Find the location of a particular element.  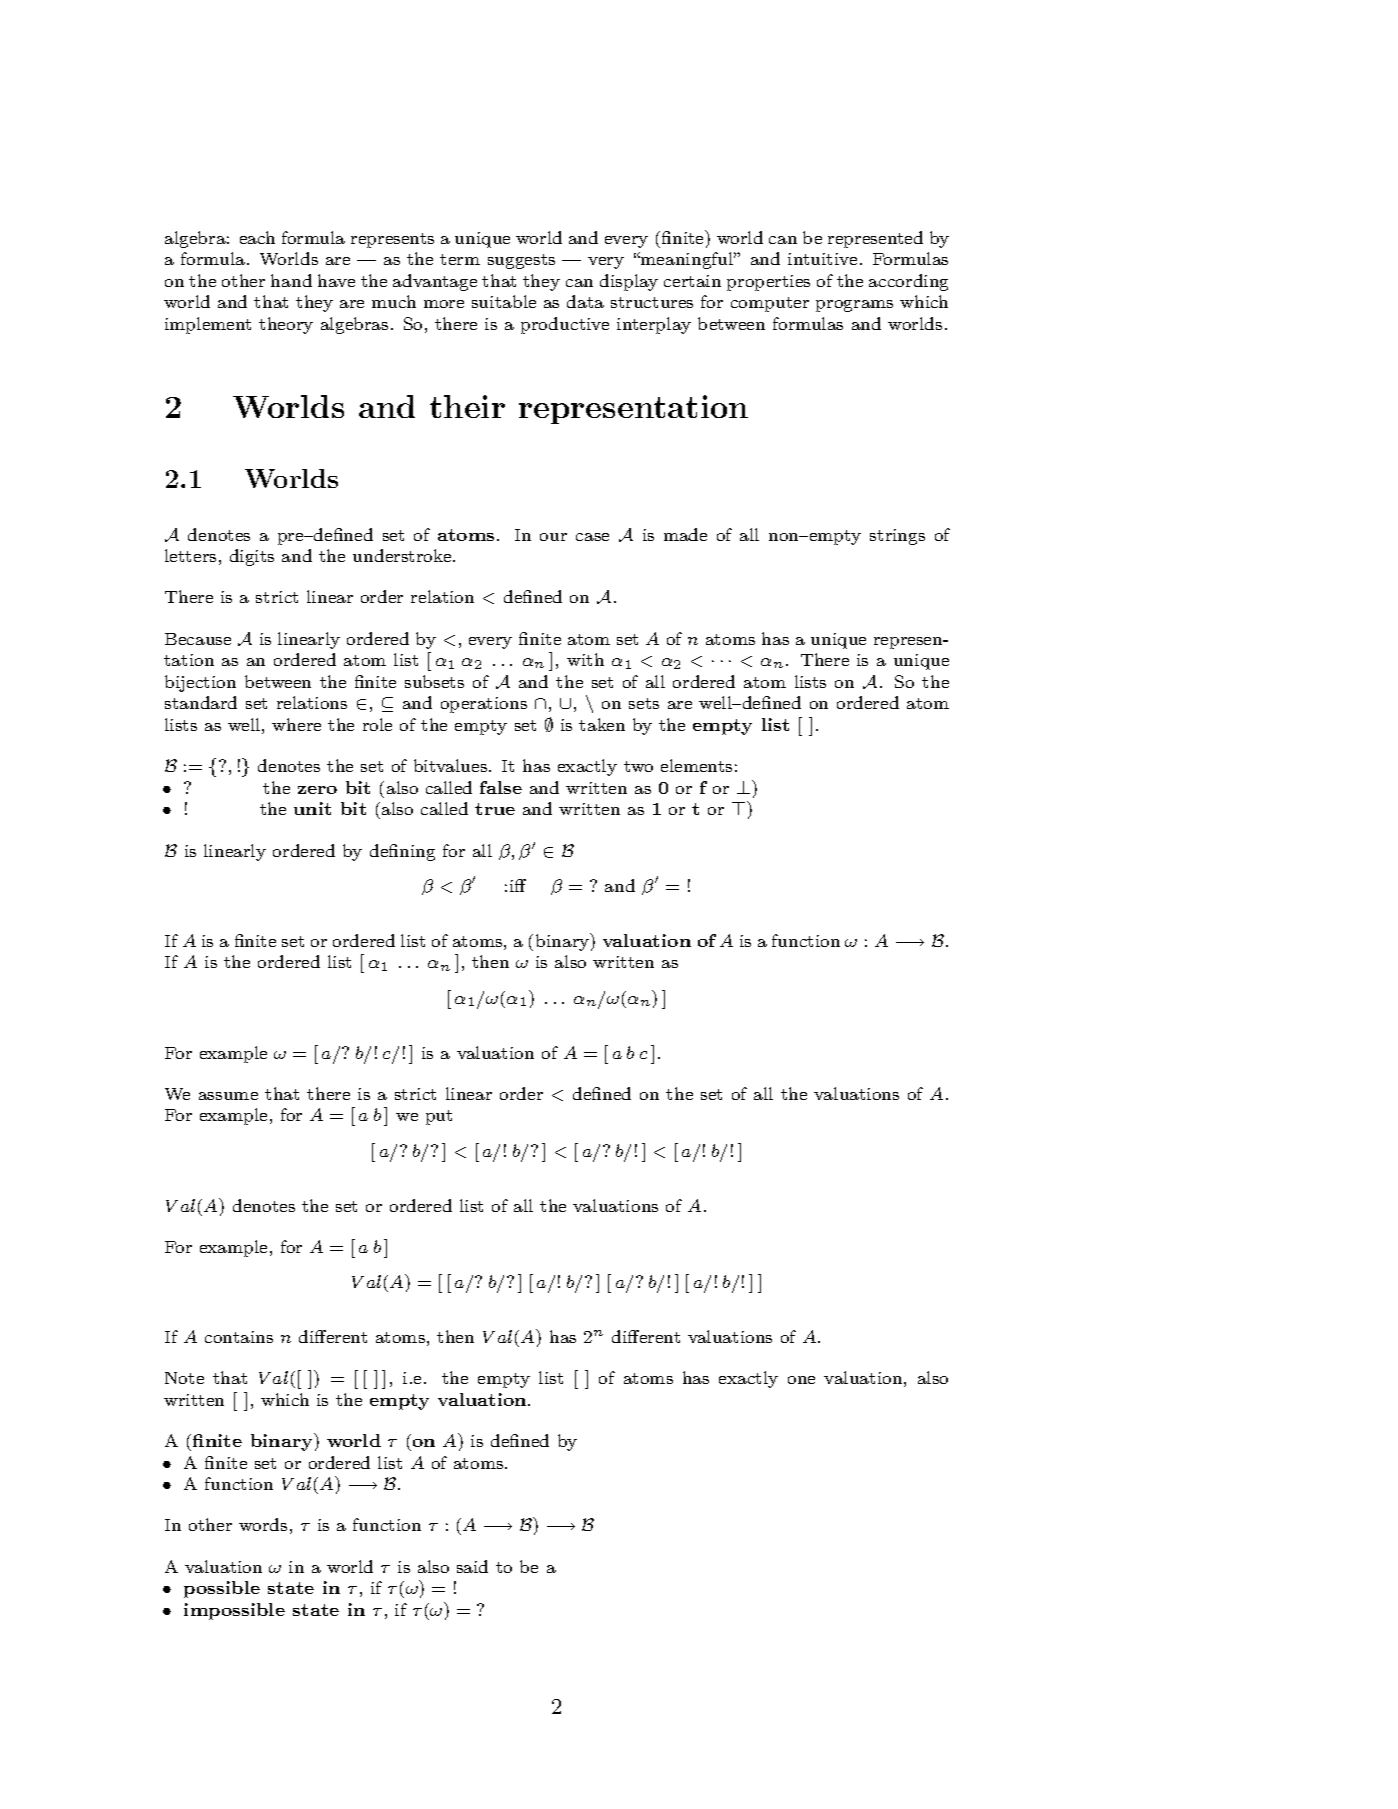

intuitive is located at coordinates (822, 259).
